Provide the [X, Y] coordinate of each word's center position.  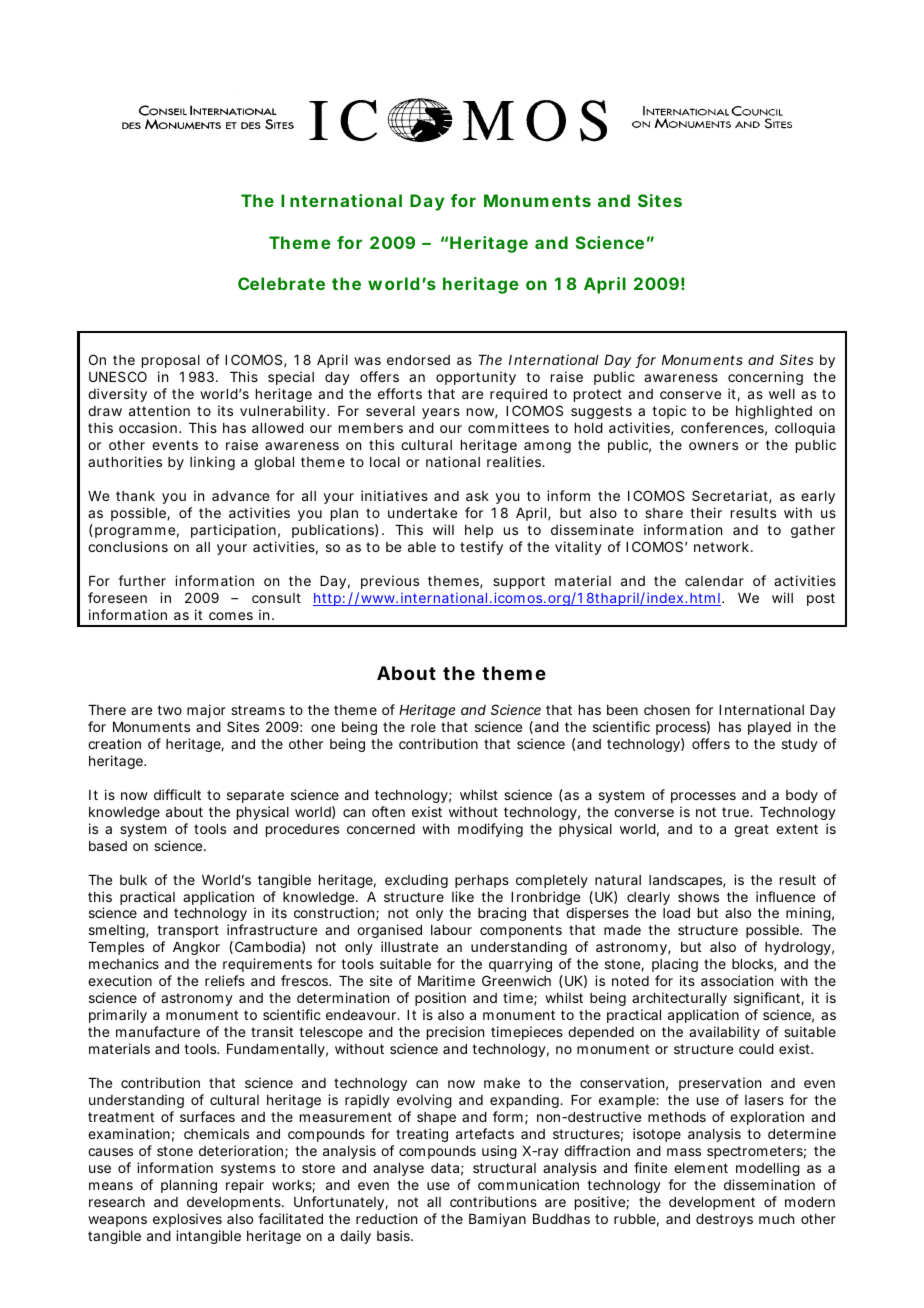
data [447, 1169]
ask [477, 496]
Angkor [196, 948]
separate [255, 796]
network [723, 547]
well [782, 394]
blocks [754, 965]
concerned [381, 829]
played [769, 728]
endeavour [363, 1015]
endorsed [418, 360]
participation [235, 531]
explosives [187, 1220]
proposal [171, 361]
